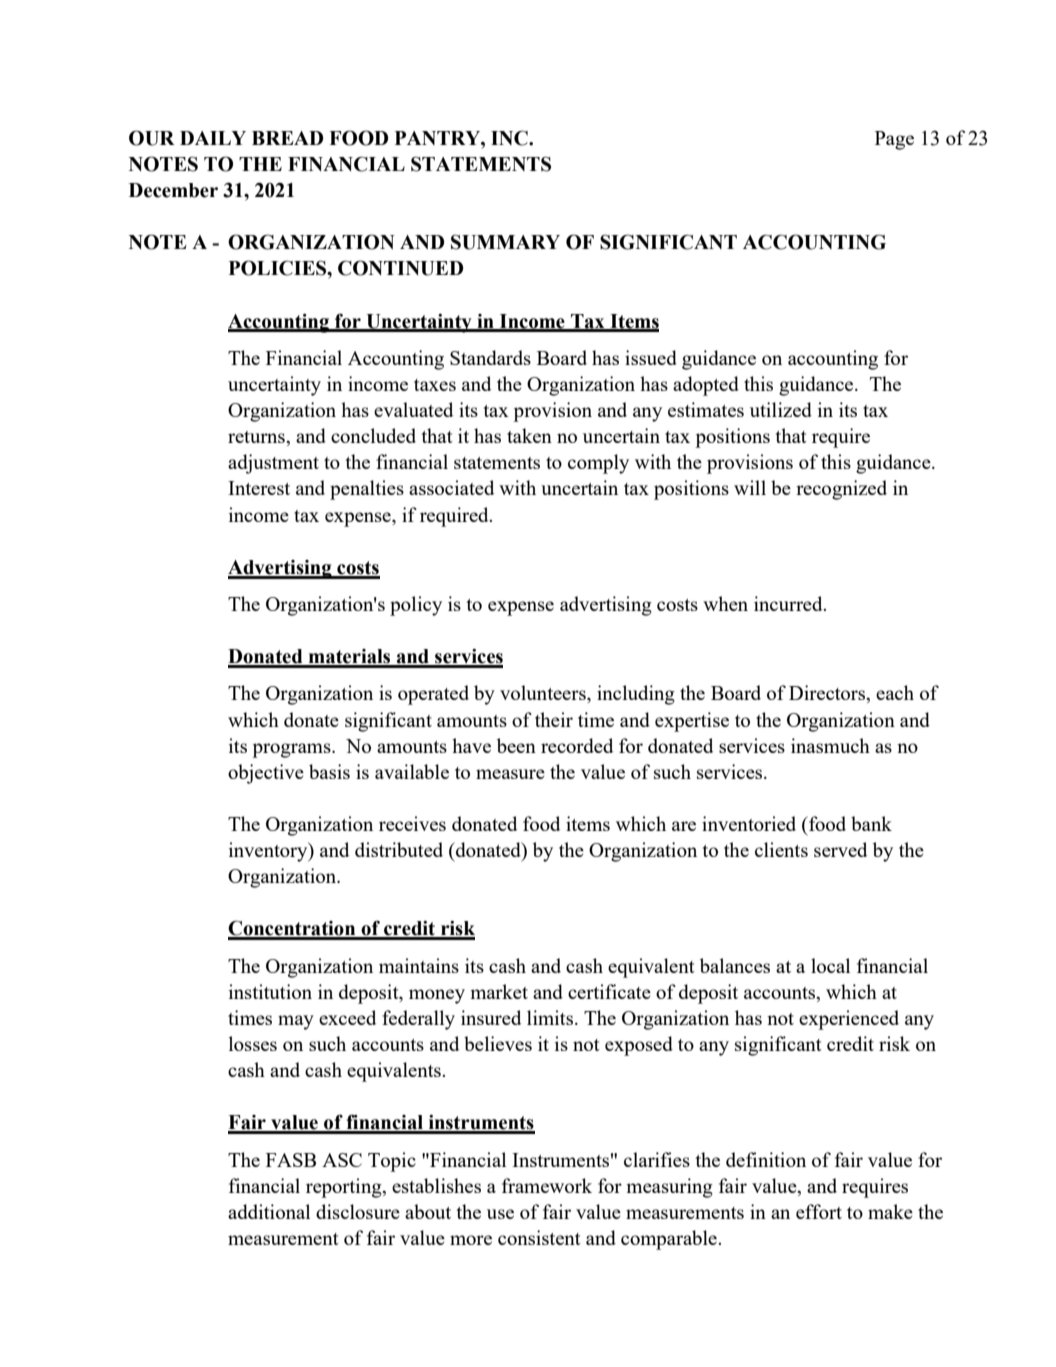 This page has height=1367, width=1056. What do you see at coordinates (292, 750) in the page?
I see `programs` at bounding box center [292, 750].
